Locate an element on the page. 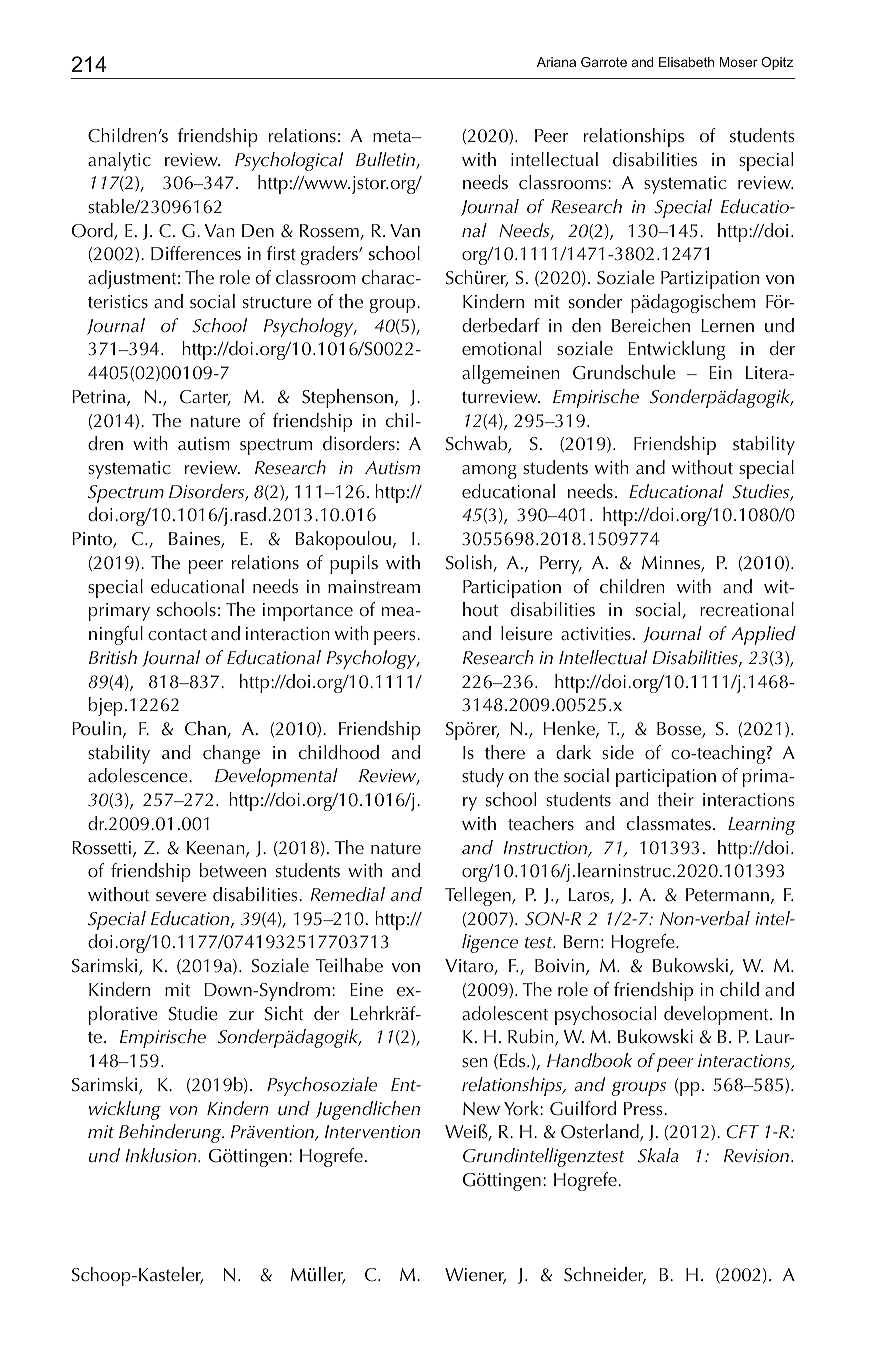 This document has height=1345, width=896. Carter is located at coordinates (205, 398).
